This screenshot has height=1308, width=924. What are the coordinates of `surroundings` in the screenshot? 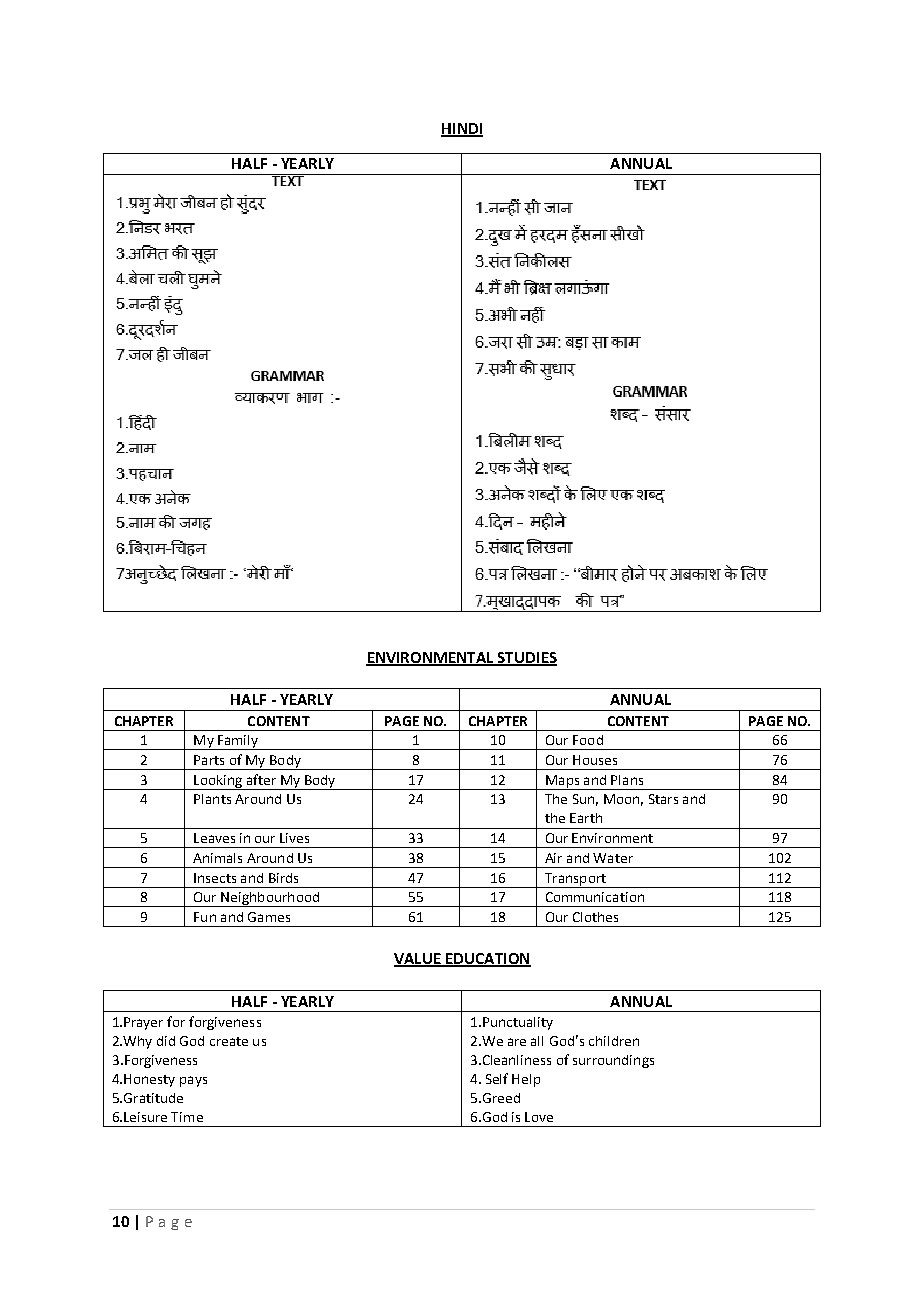 It's located at (613, 1061).
